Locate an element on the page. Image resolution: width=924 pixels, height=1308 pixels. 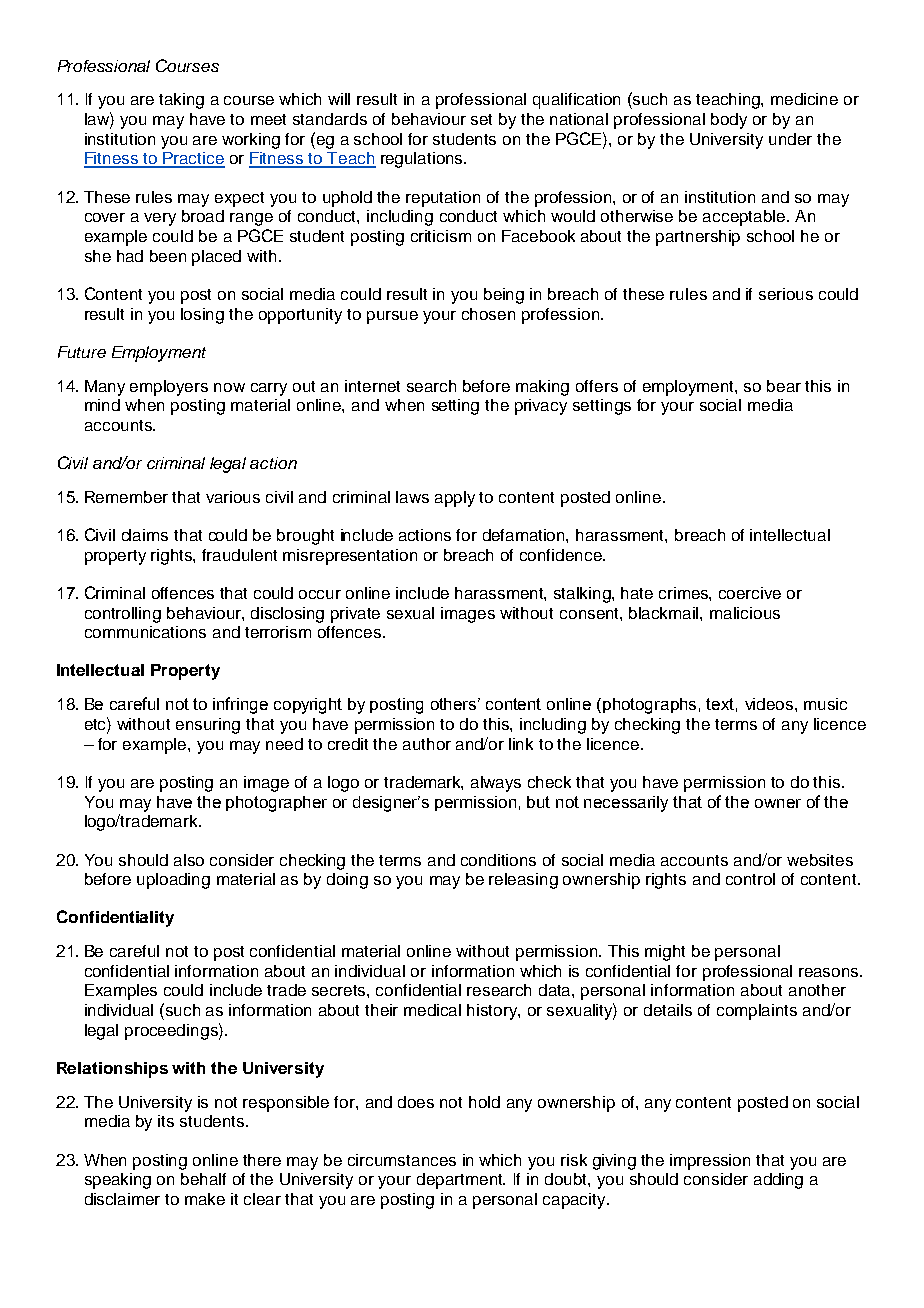
impression is located at coordinates (710, 1162).
